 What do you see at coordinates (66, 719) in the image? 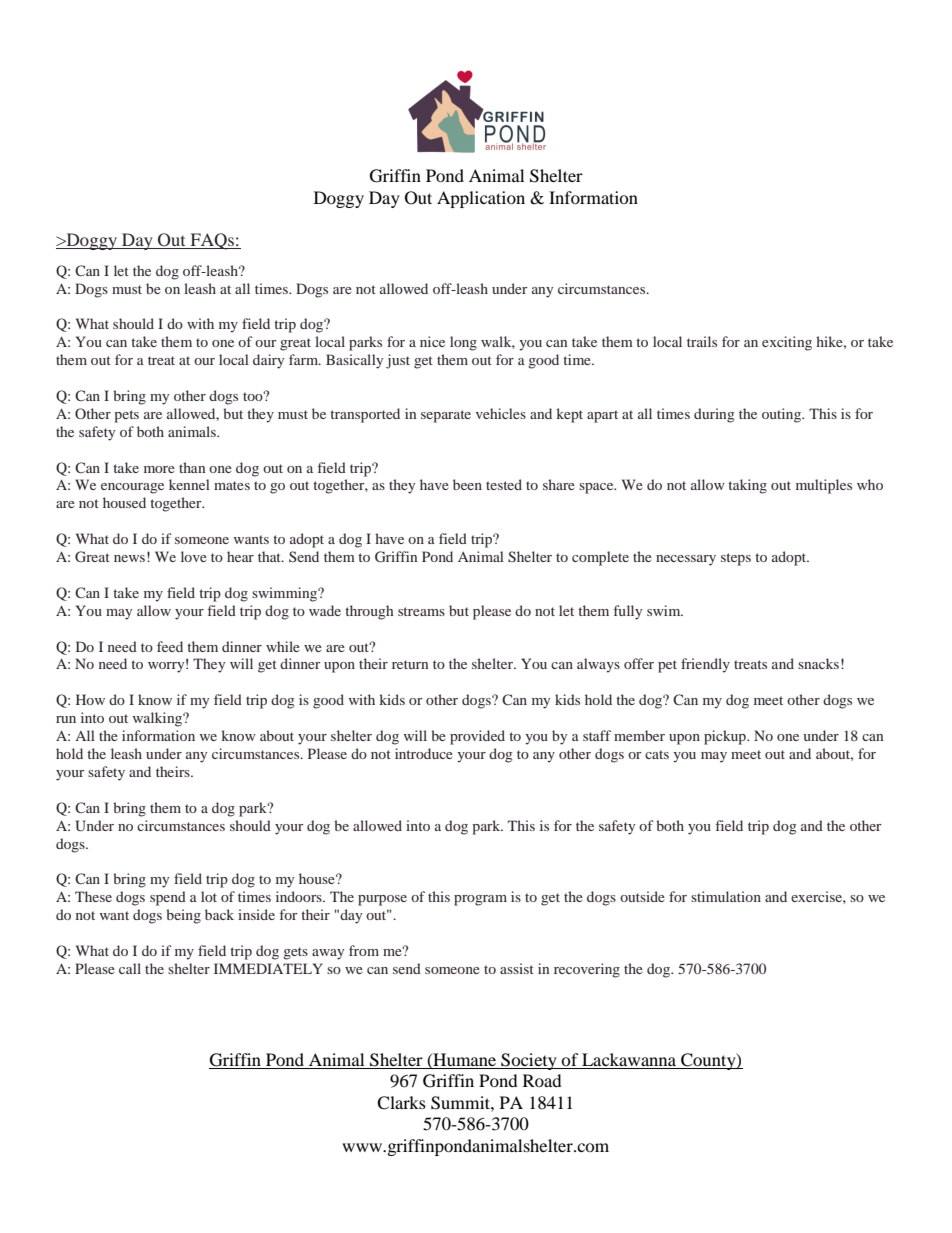
I see `run` at bounding box center [66, 719].
